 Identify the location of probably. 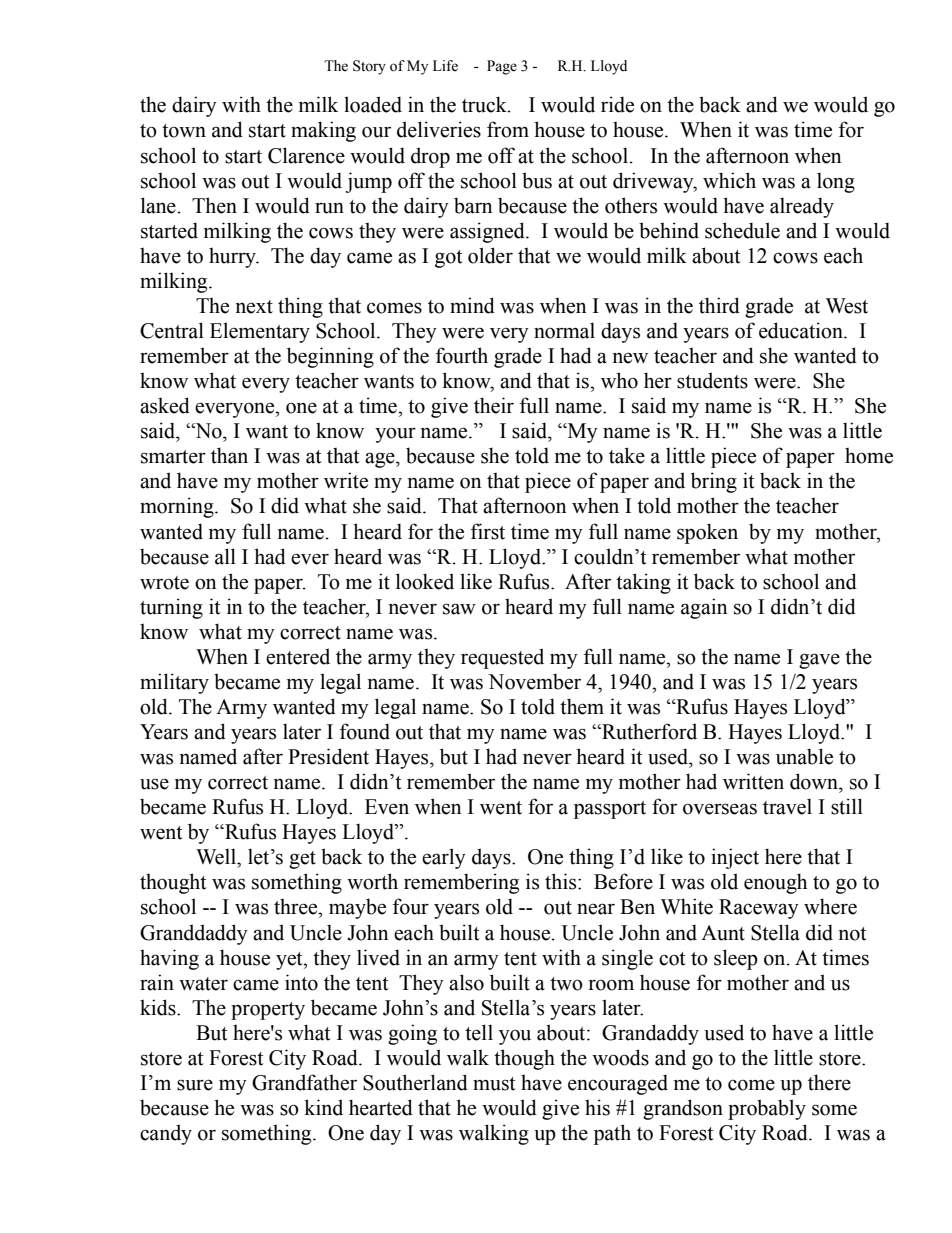
(767, 1109).
